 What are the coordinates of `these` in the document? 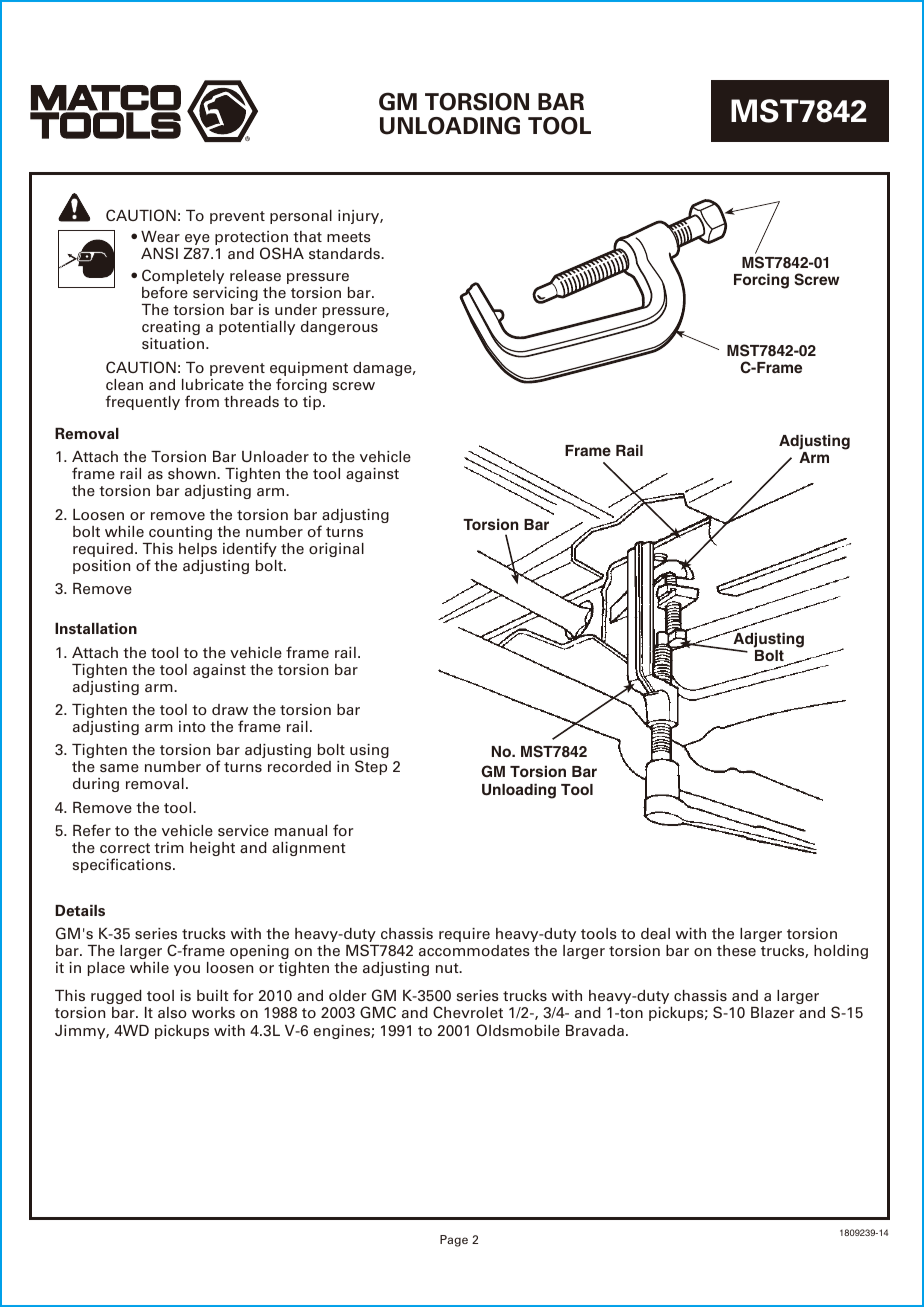 It's located at (736, 950).
